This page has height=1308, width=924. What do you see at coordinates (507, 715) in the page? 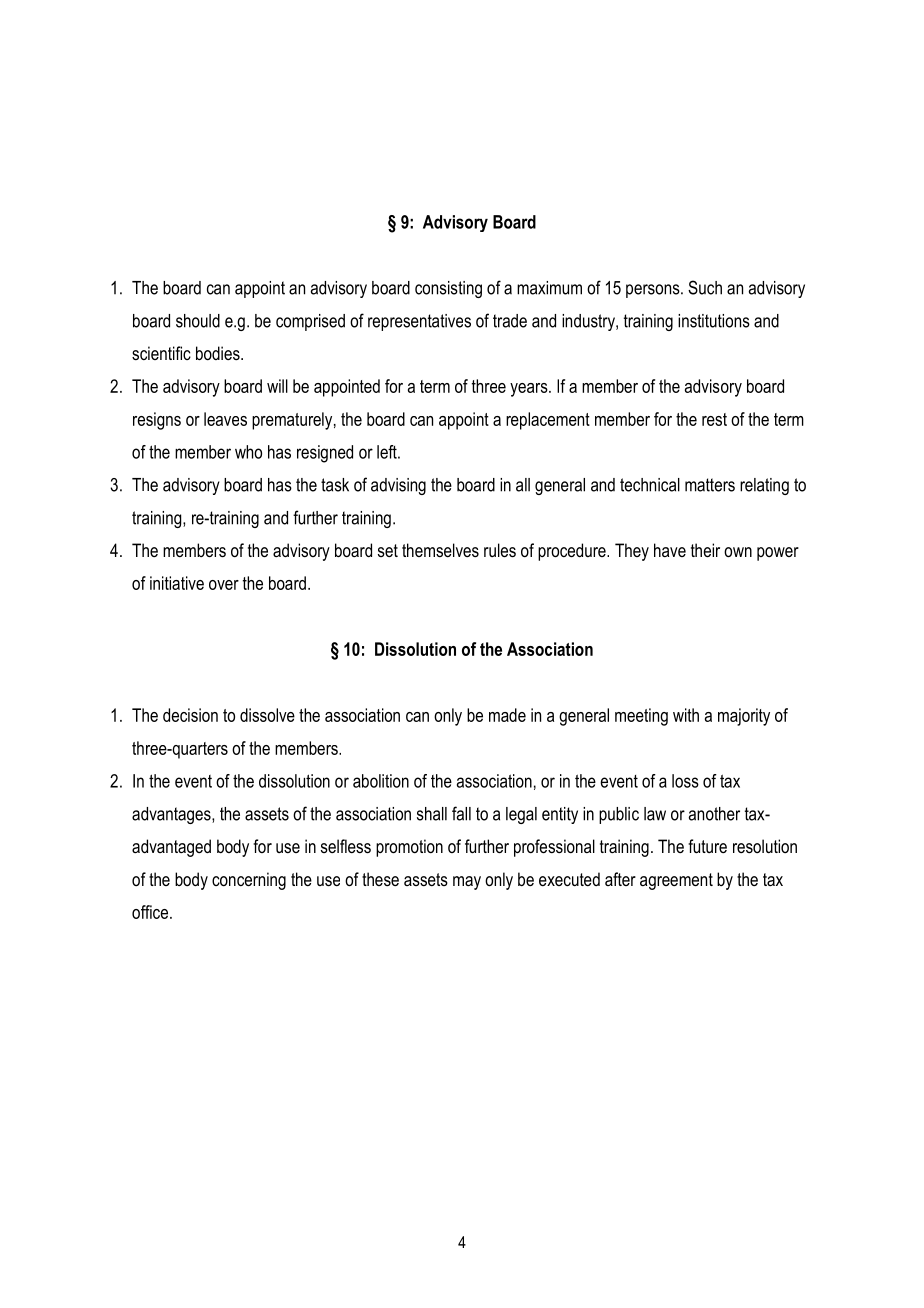
I see `made` at bounding box center [507, 715].
